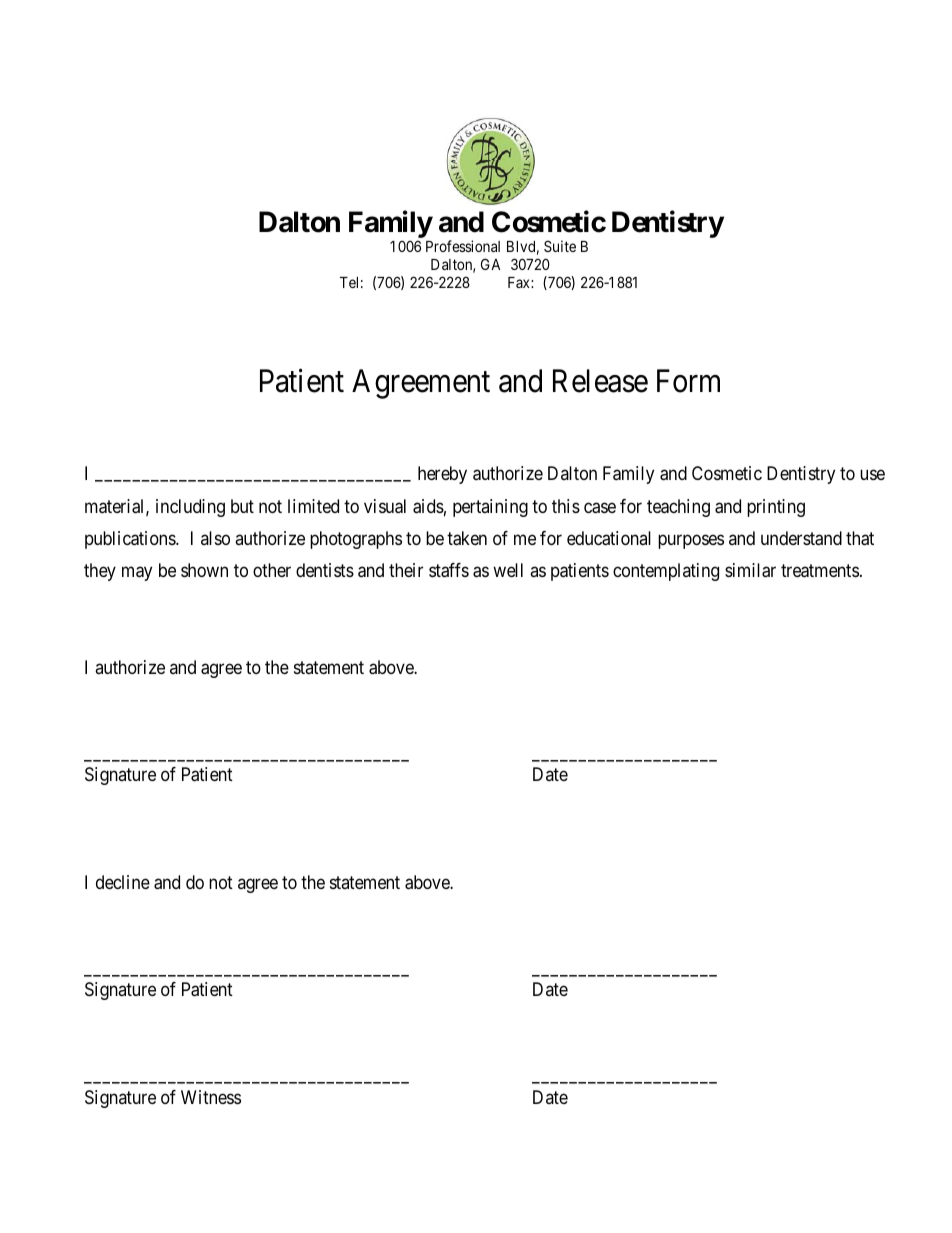 This screenshot has width=952, height=1233. What do you see at coordinates (215, 538) in the screenshot?
I see `also` at bounding box center [215, 538].
